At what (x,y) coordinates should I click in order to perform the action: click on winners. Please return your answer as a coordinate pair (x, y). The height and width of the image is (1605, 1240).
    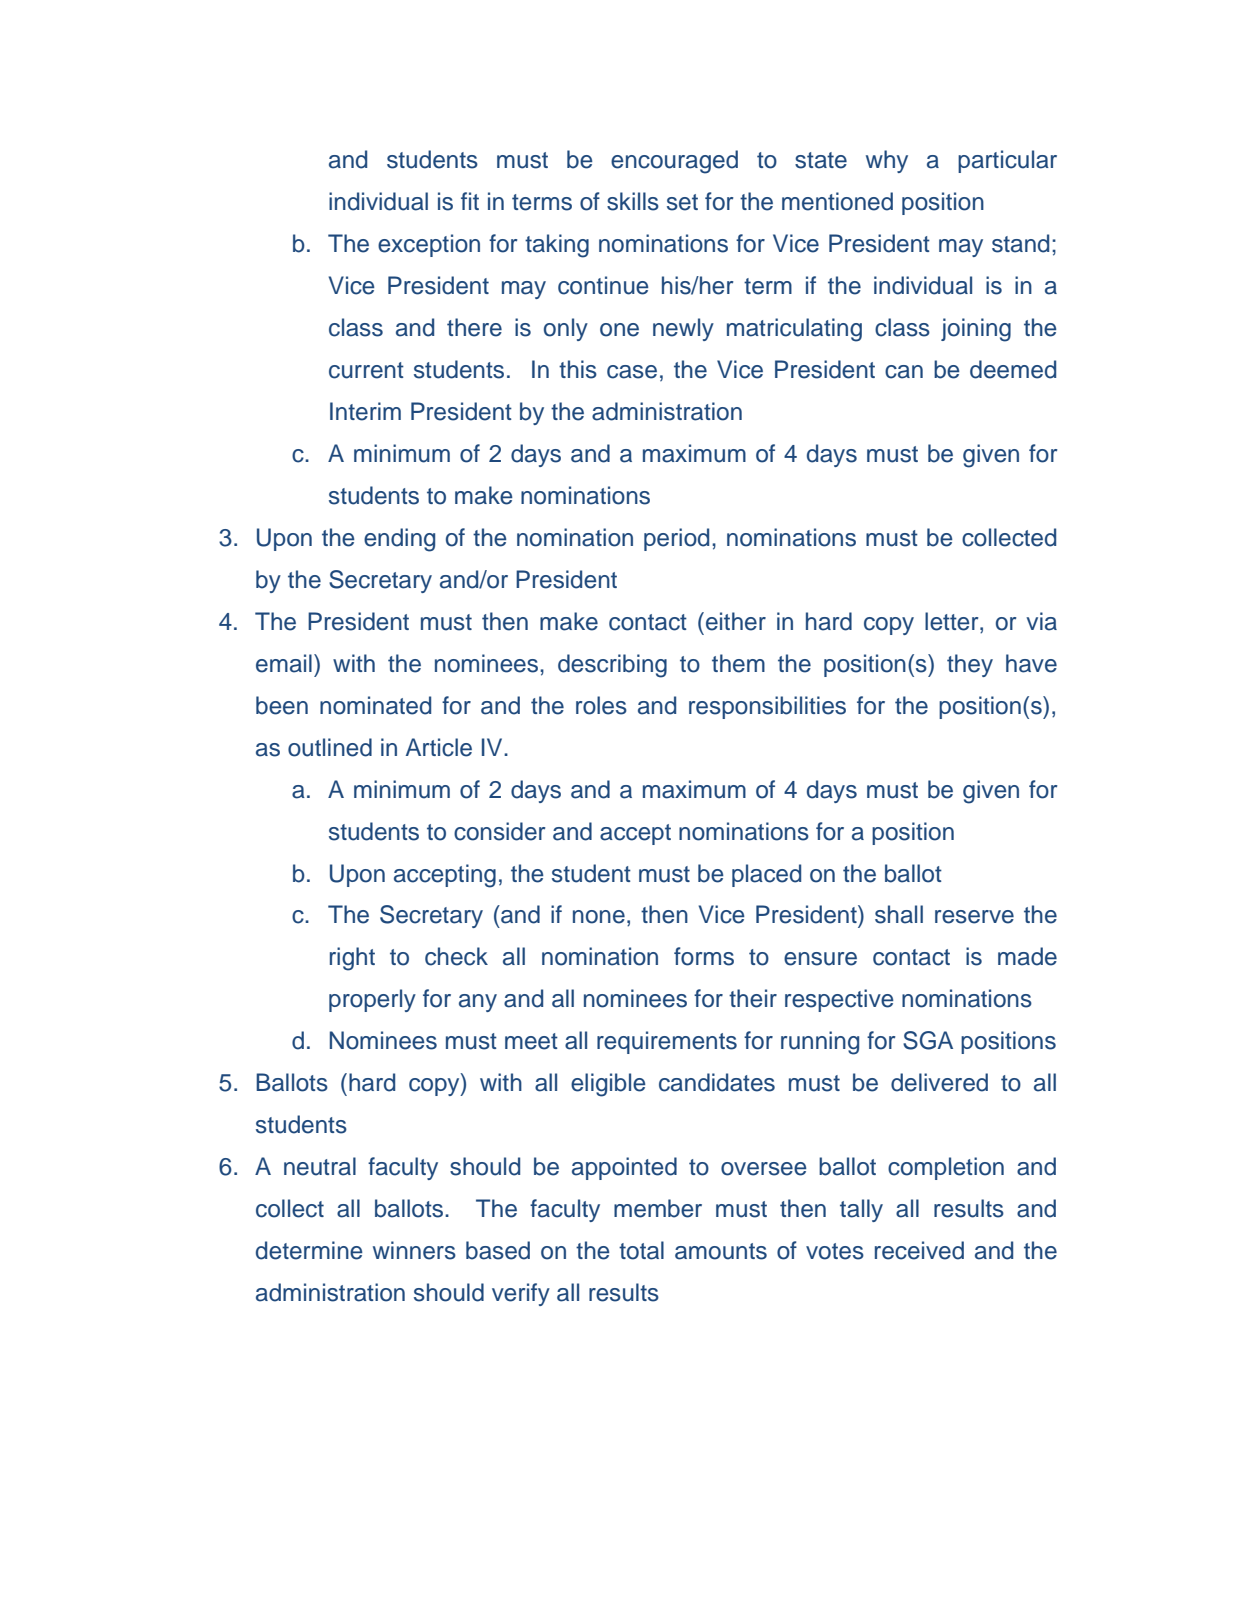
    Looking at the image, I should click on (414, 1250).
